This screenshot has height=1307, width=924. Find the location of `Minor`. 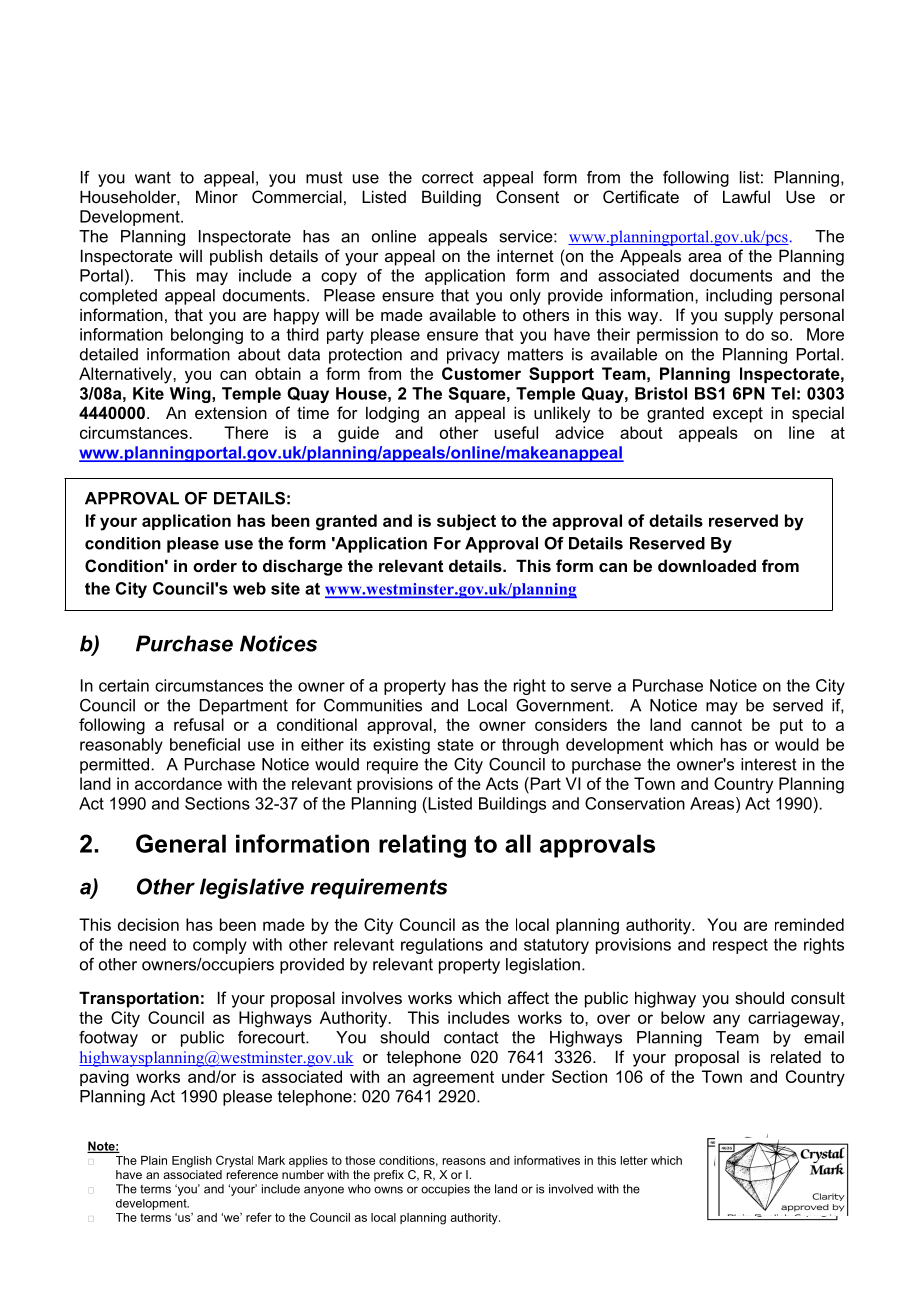

Minor is located at coordinates (217, 196).
